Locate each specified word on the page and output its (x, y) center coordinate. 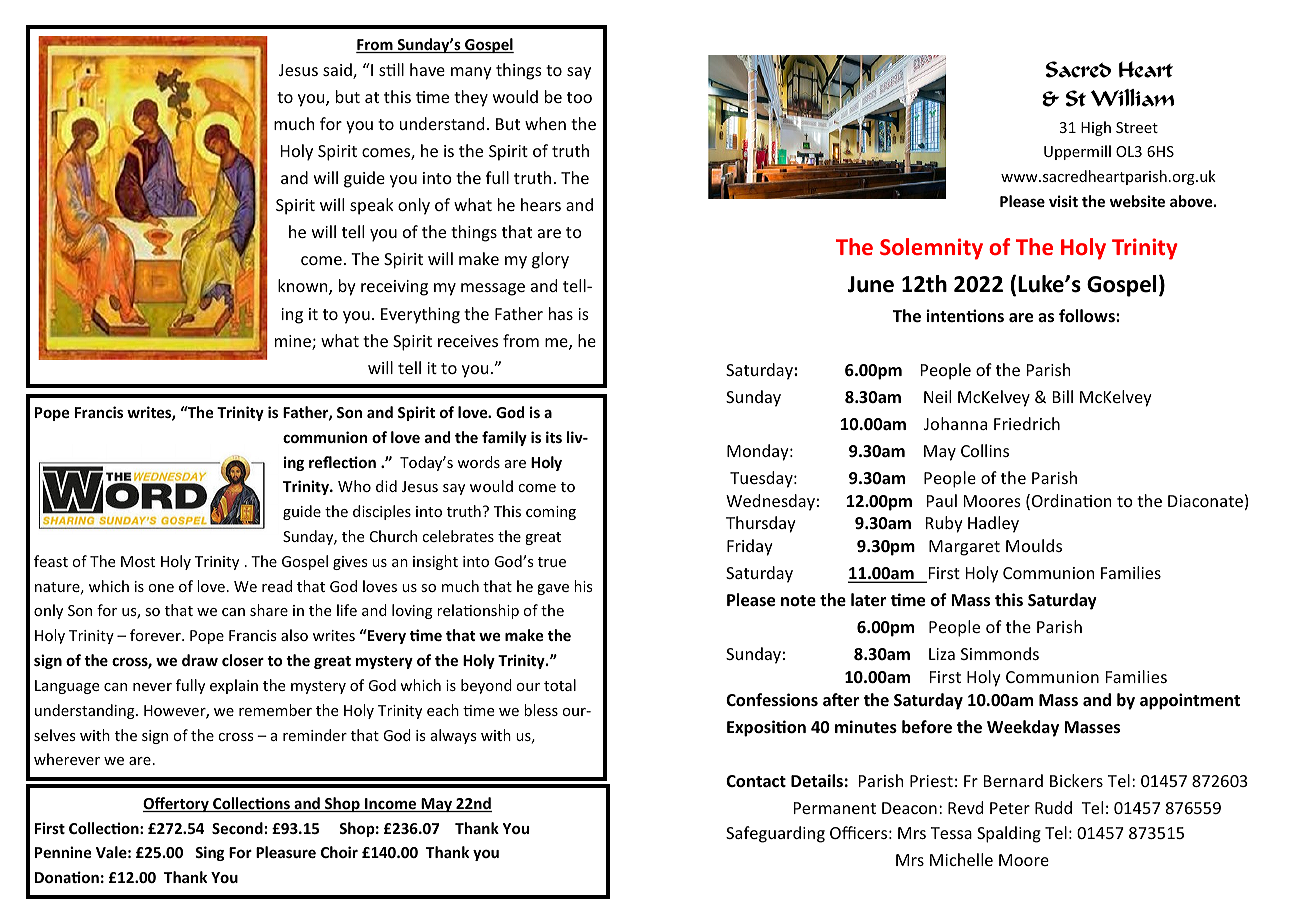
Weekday (1023, 728)
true (552, 562)
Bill (1063, 396)
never (152, 687)
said (338, 71)
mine (294, 342)
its (554, 437)
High (1096, 128)
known (304, 287)
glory (550, 260)
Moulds (1034, 545)
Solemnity (931, 249)
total (560, 685)
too (579, 97)
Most (138, 561)
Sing (210, 853)
